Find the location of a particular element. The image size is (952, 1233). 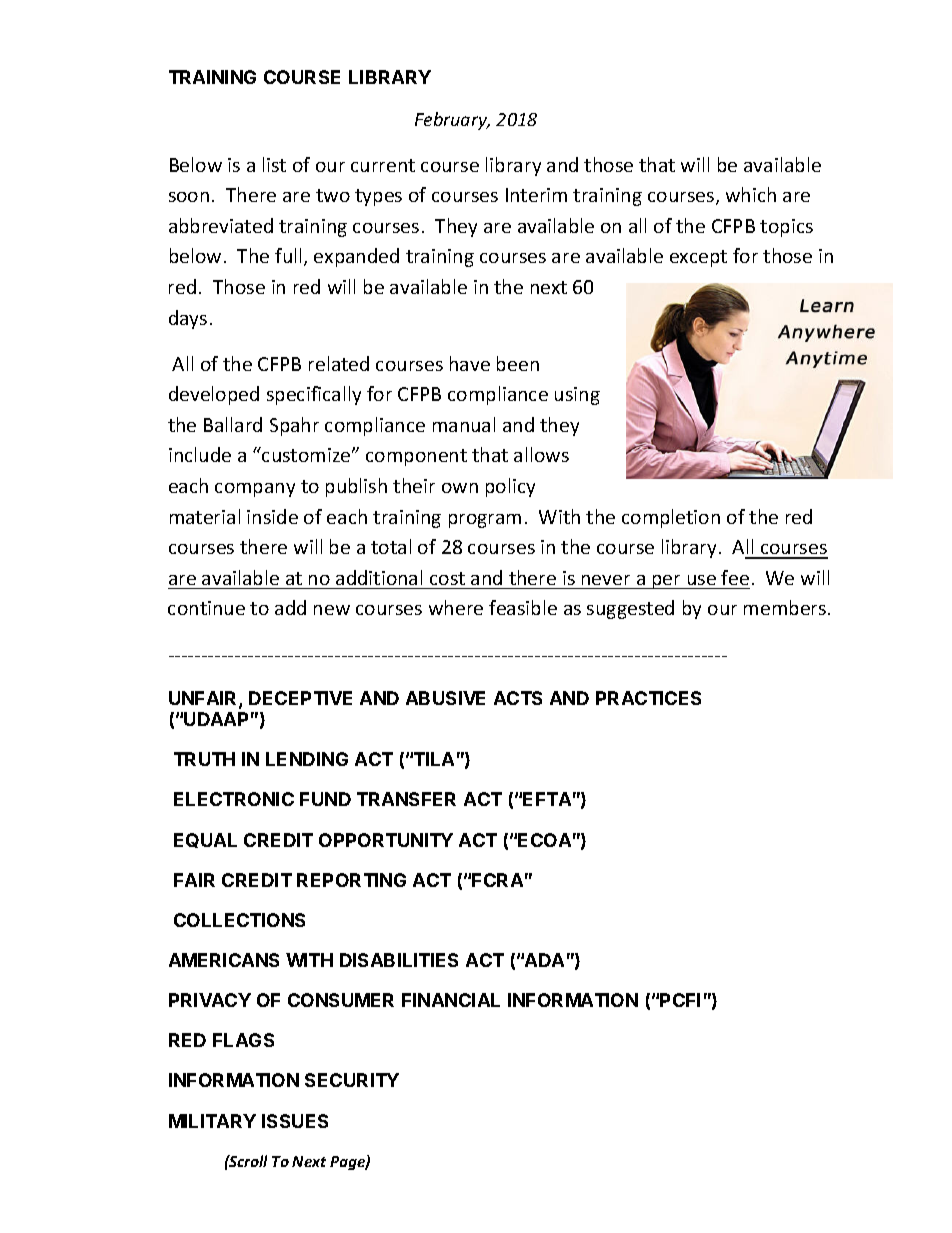

completion is located at coordinates (671, 518).
